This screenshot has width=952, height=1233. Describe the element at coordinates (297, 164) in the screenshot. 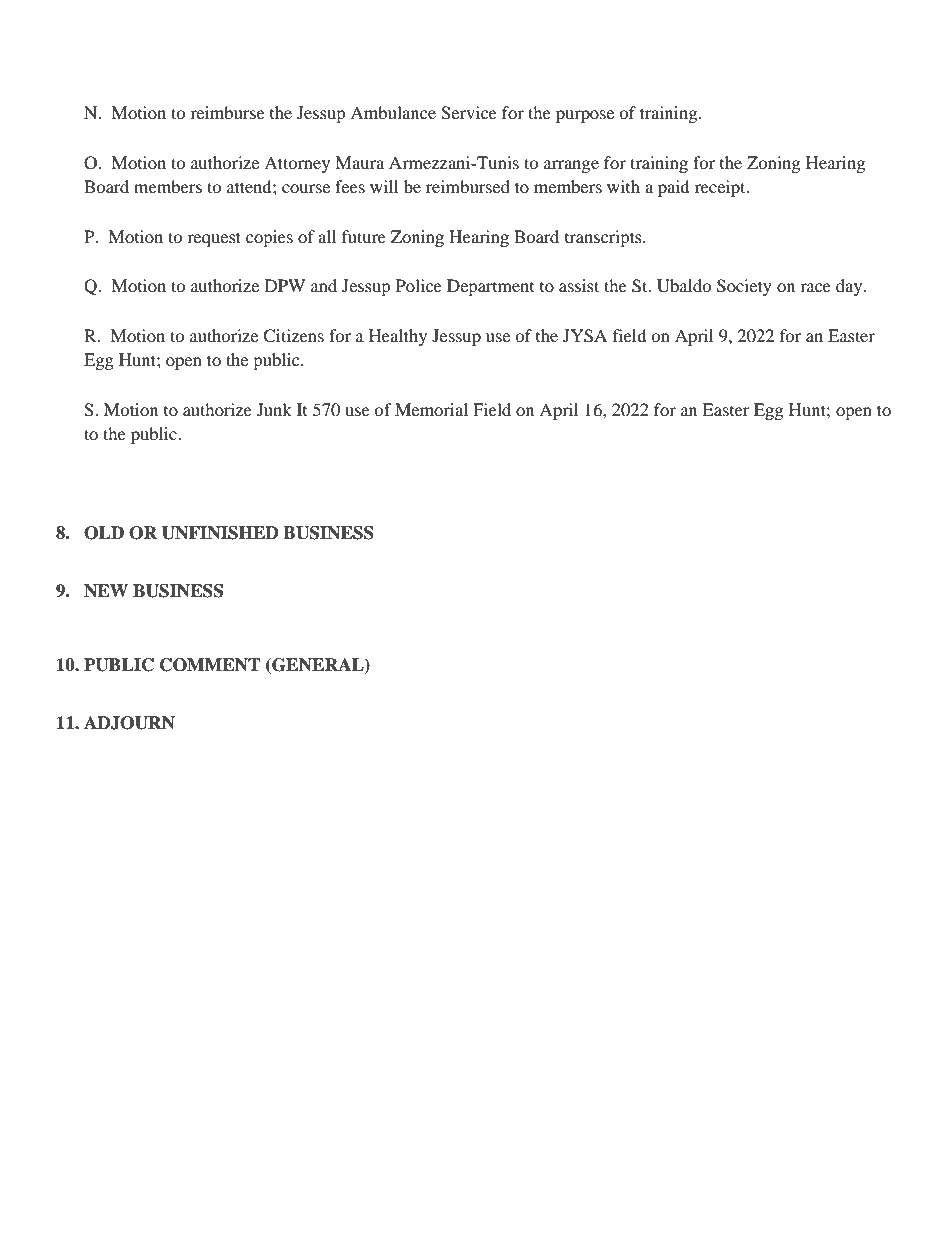

I see `Attorney` at that location.
